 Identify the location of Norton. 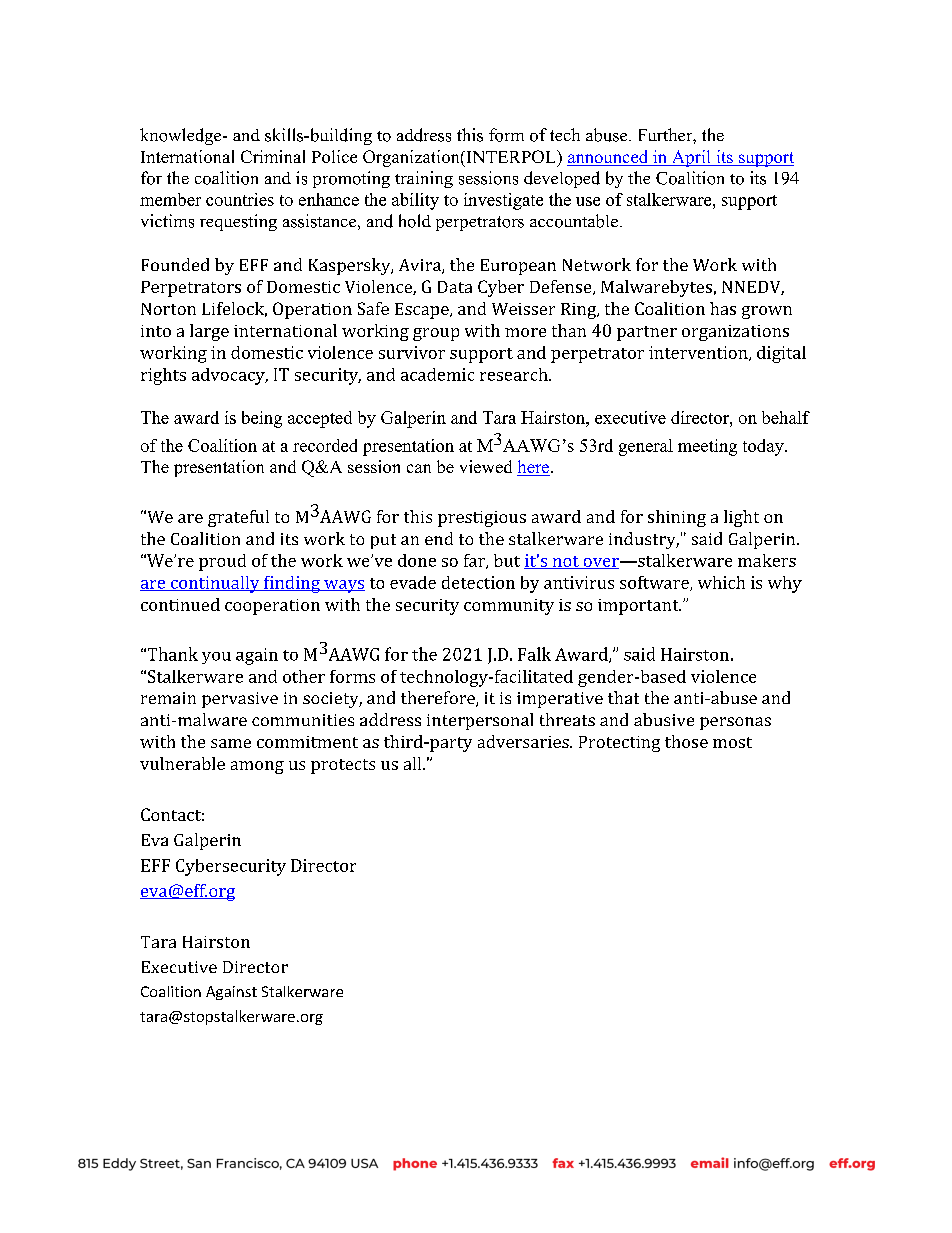
(168, 309).
